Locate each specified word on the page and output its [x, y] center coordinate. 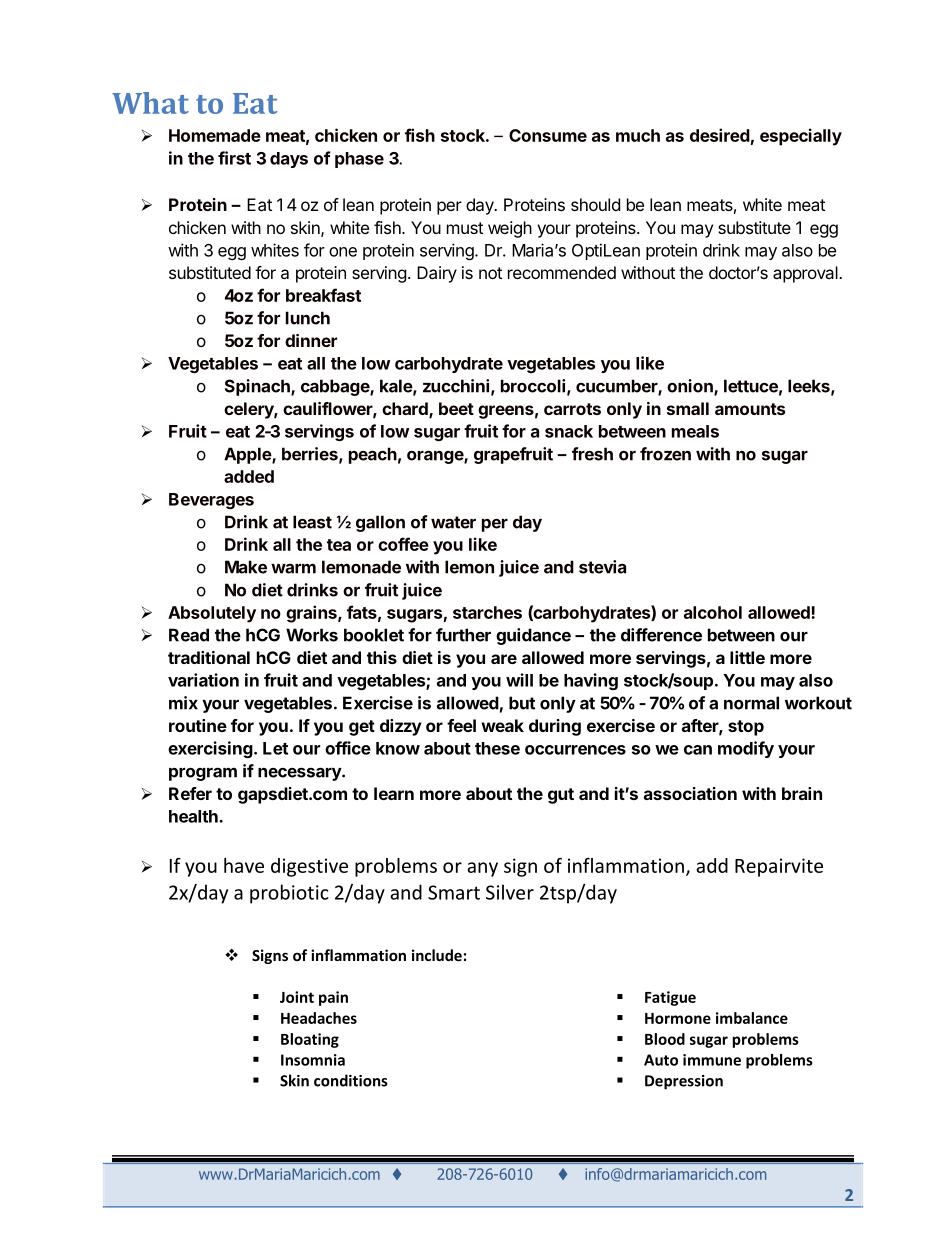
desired [720, 135]
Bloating [310, 1040]
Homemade [215, 135]
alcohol [713, 612]
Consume [548, 135]
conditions [351, 1080]
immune [712, 1060]
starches [487, 612]
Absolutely [212, 614]
